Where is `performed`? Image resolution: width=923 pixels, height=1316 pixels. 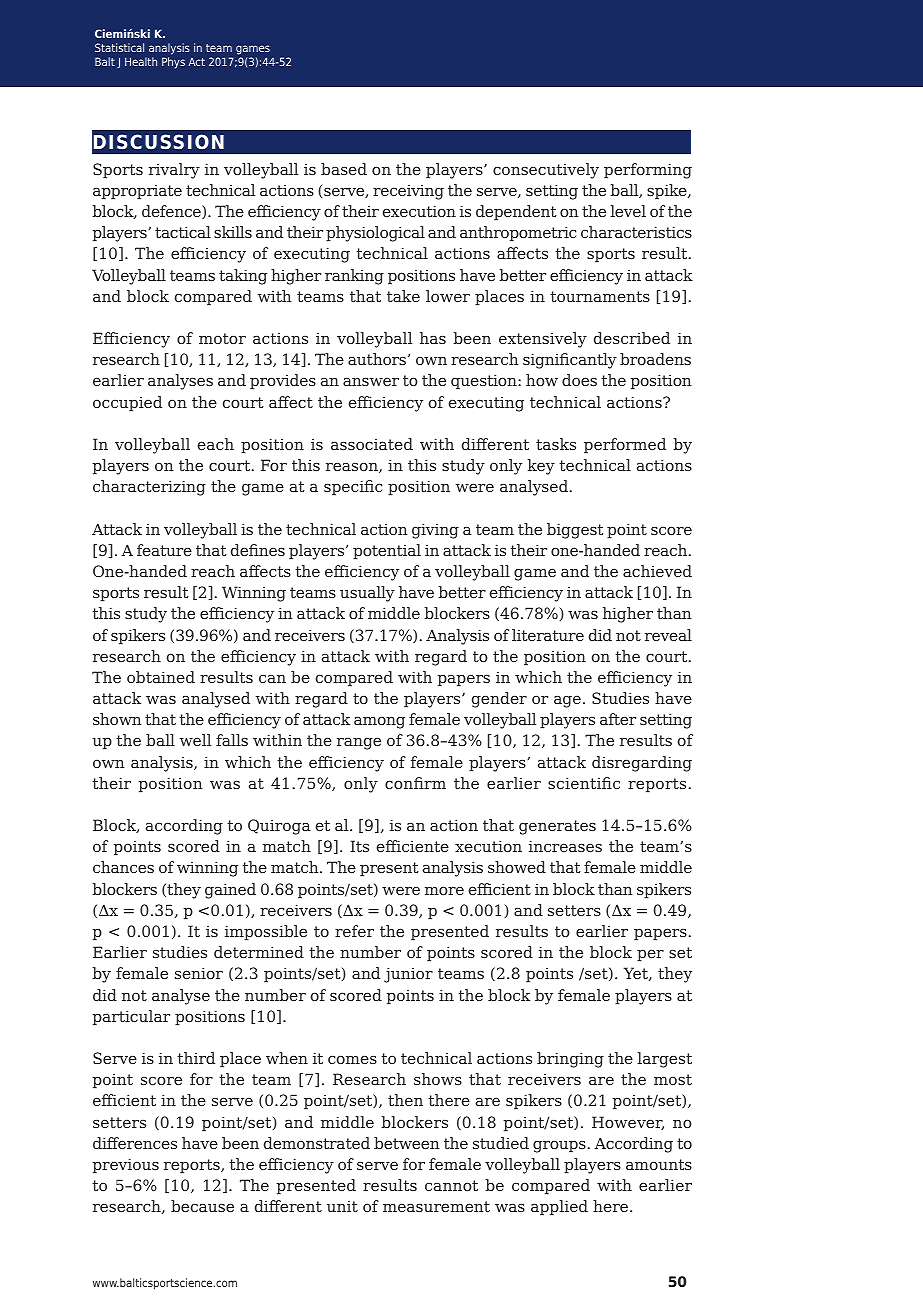
performed is located at coordinates (625, 446).
